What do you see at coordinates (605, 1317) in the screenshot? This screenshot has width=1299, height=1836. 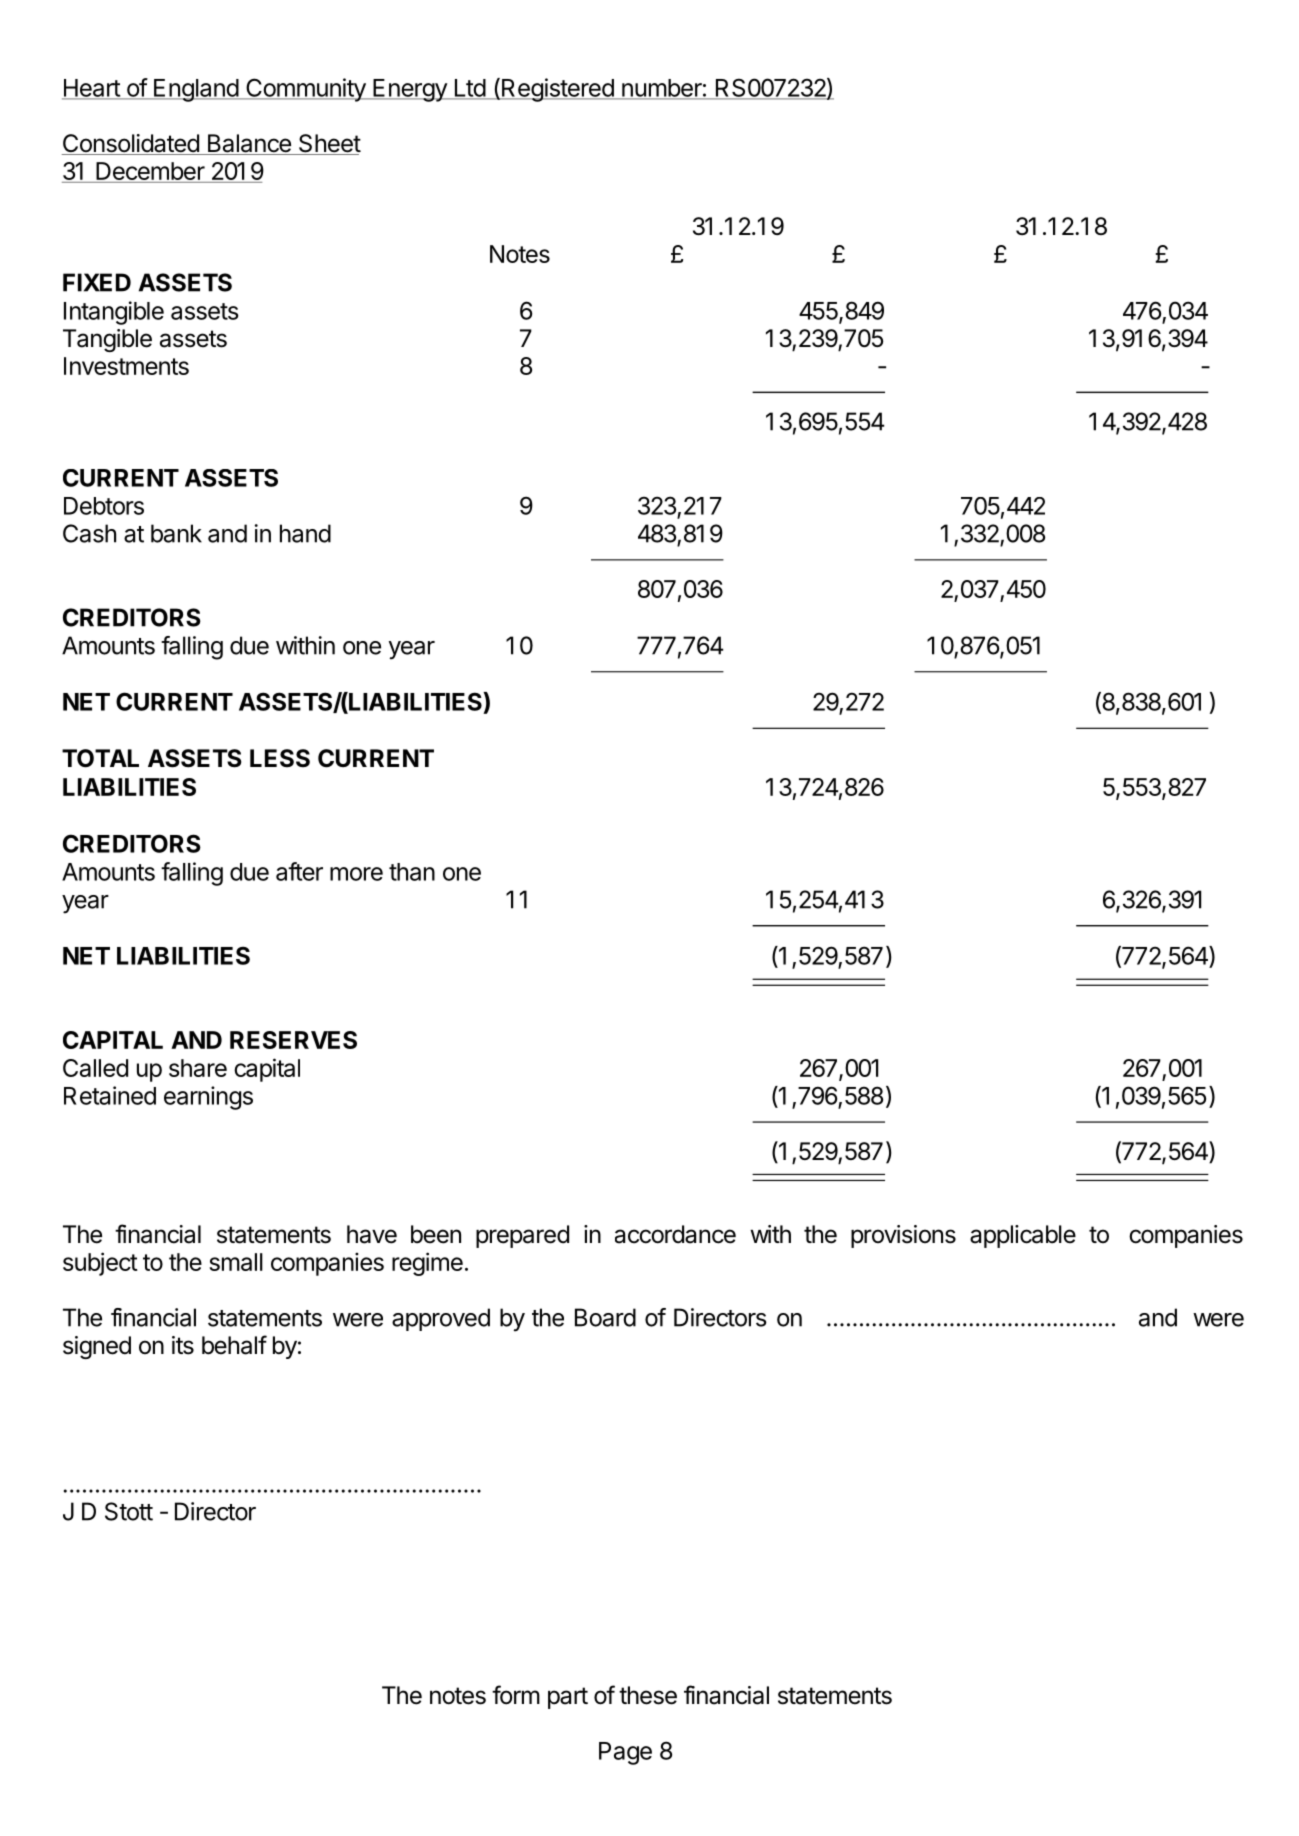 I see `Board` at bounding box center [605, 1317].
